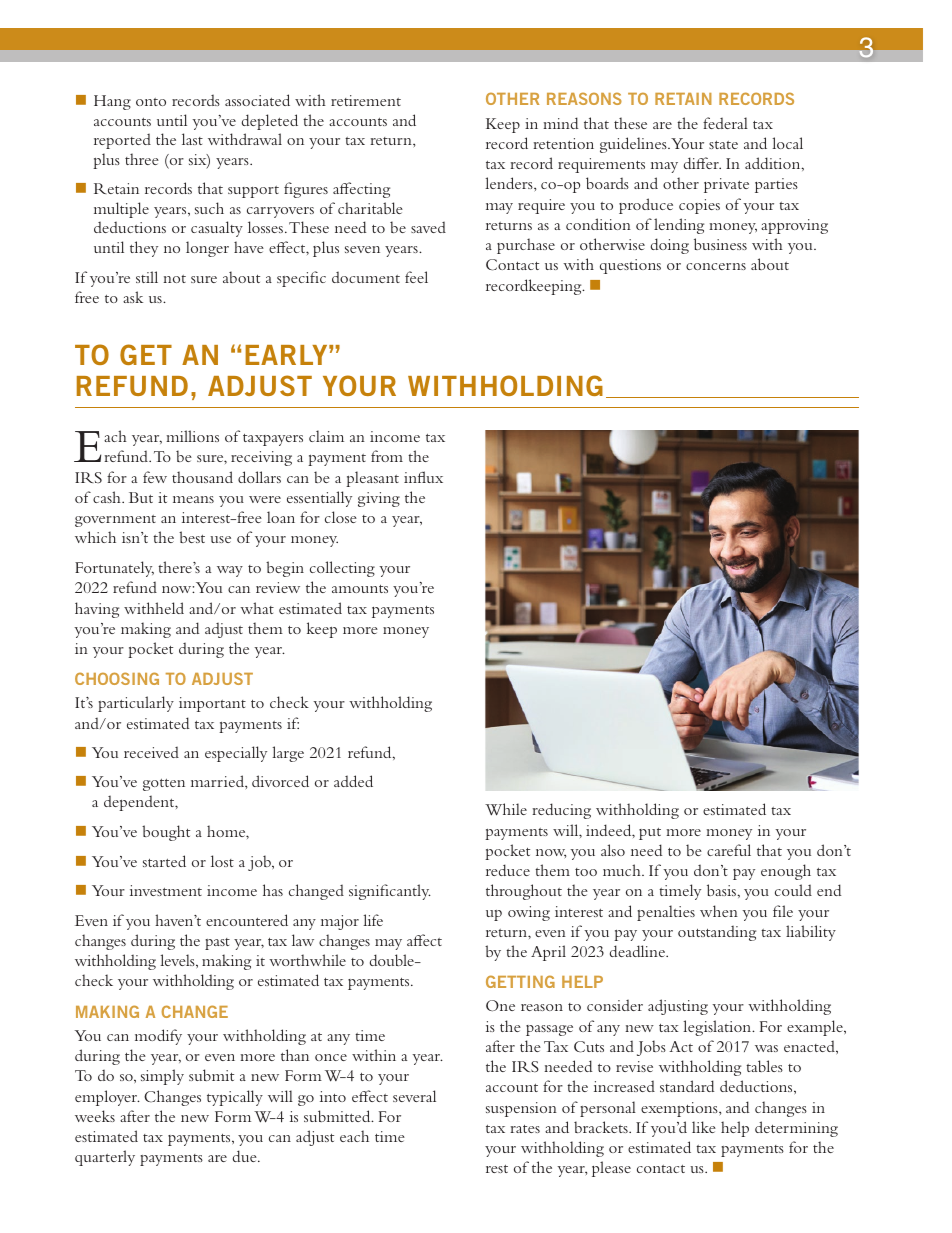 The image size is (952, 1233). I want to click on several, so click(414, 1096).
